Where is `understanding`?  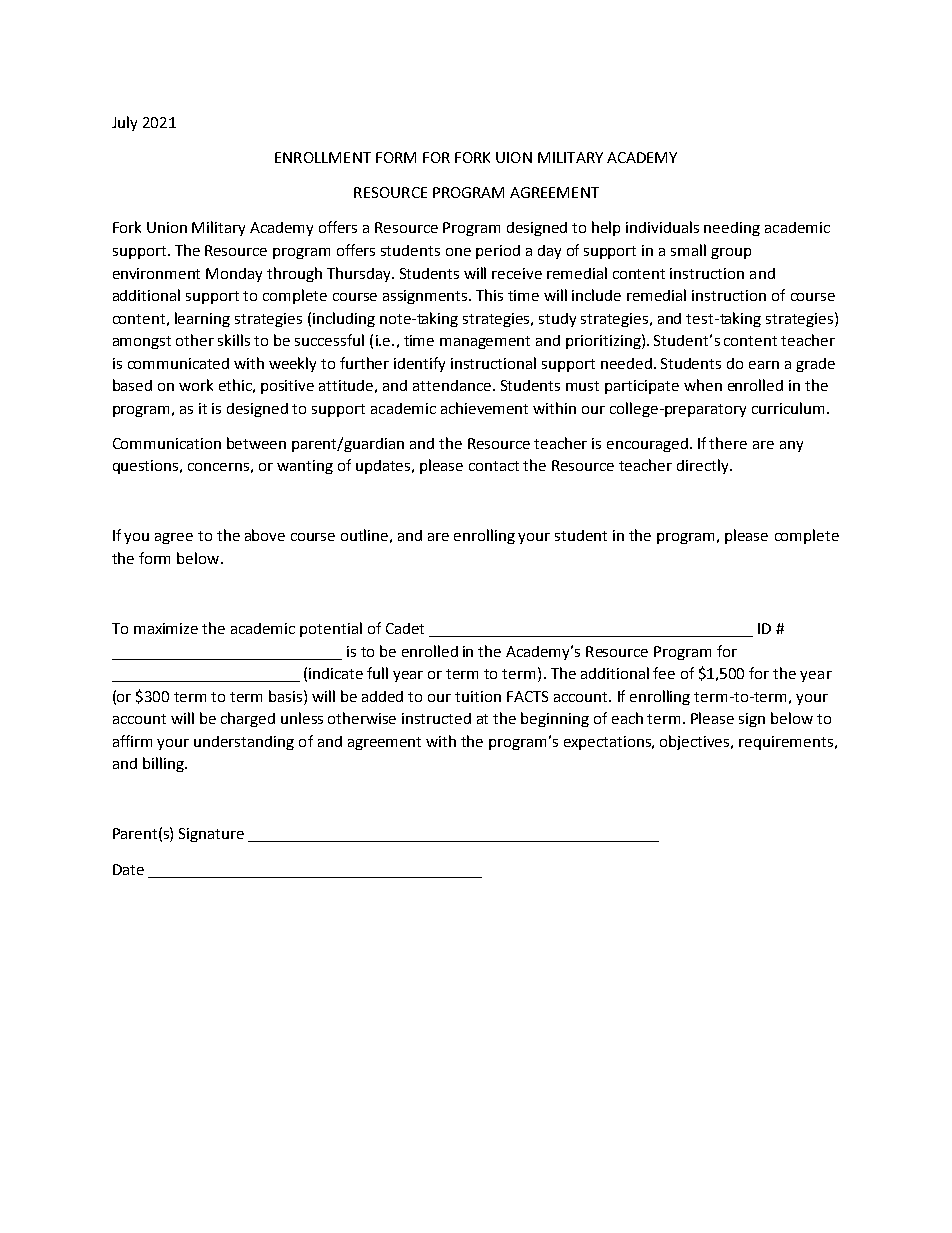
understanding is located at coordinates (244, 743).
